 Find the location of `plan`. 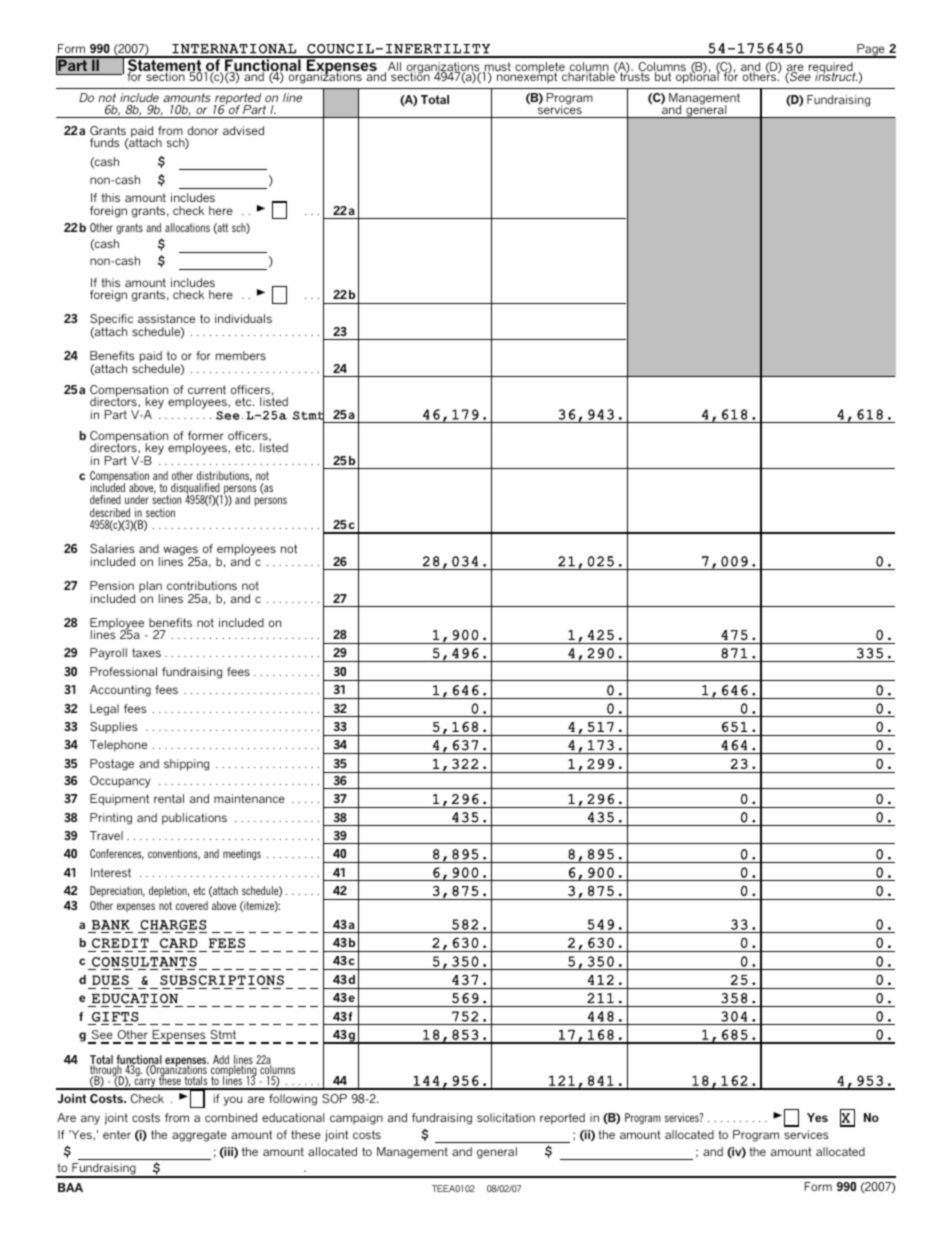

plan is located at coordinates (151, 588).
